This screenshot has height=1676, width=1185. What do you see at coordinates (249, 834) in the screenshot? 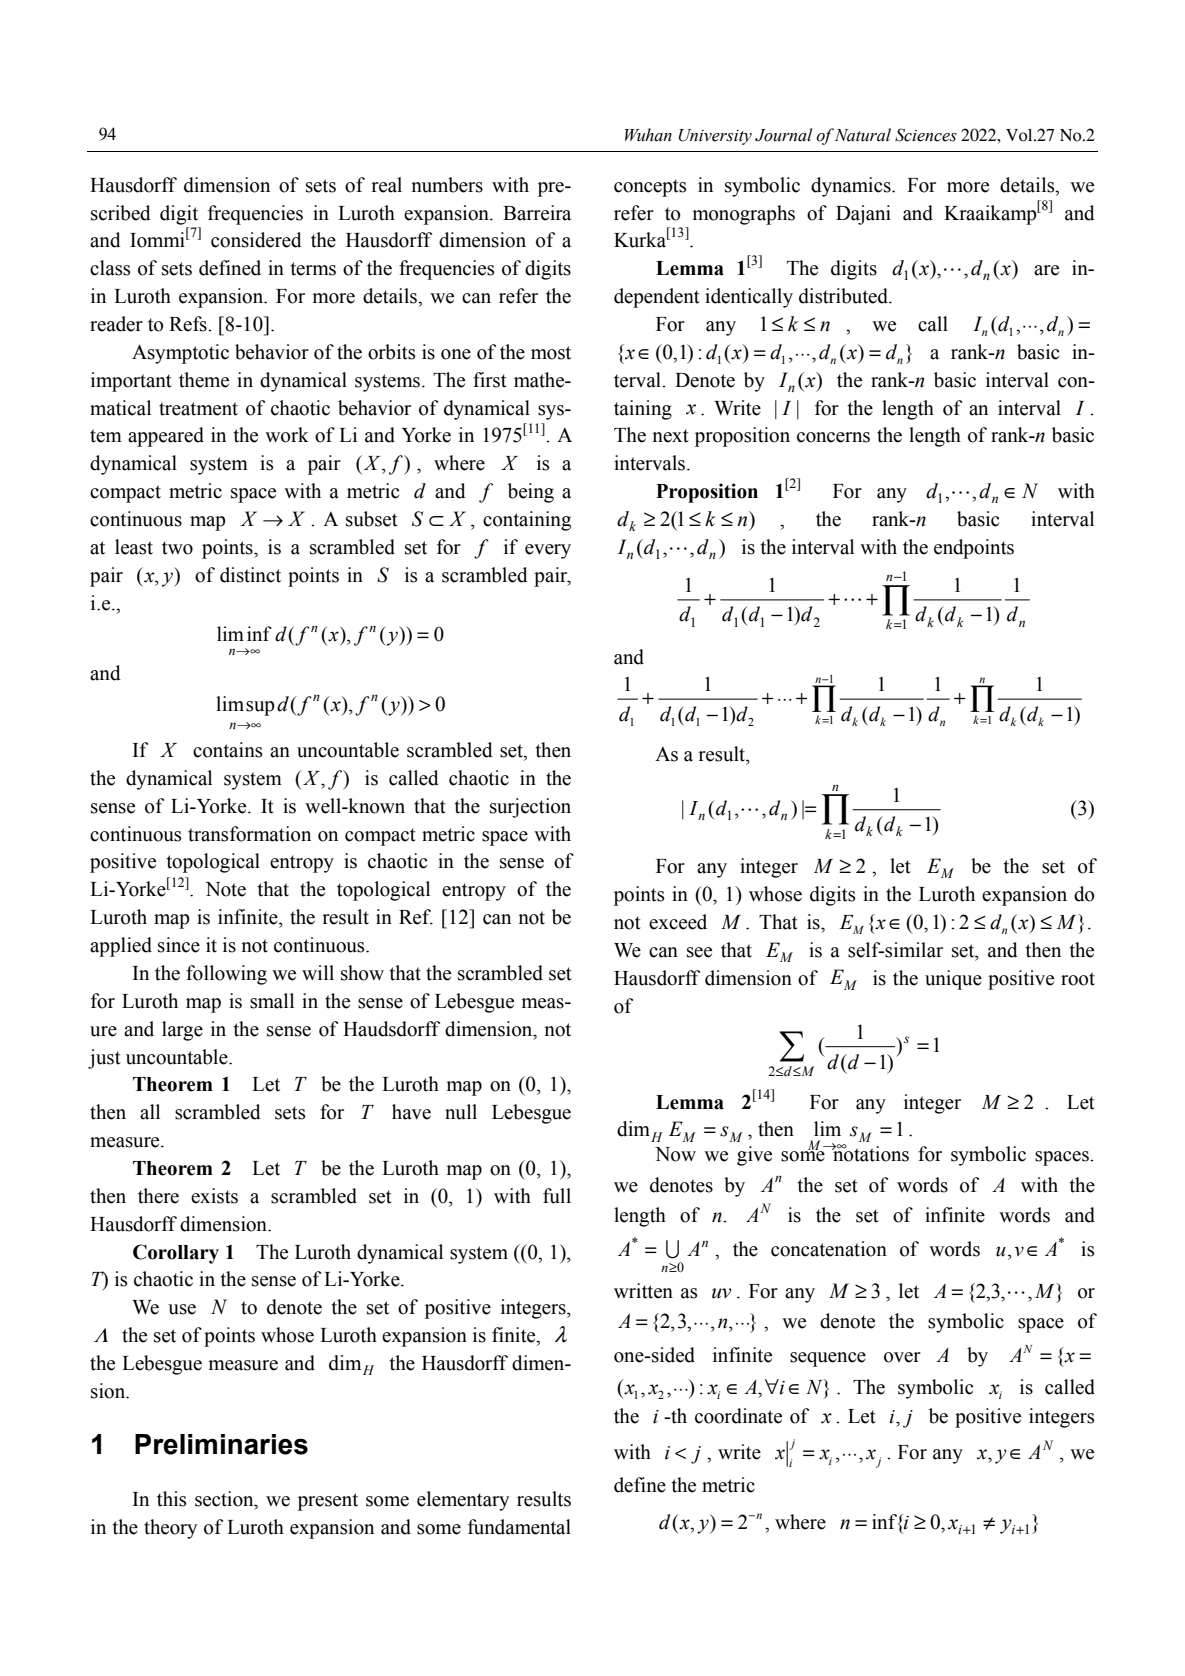
I see `transformation` at bounding box center [249, 834].
